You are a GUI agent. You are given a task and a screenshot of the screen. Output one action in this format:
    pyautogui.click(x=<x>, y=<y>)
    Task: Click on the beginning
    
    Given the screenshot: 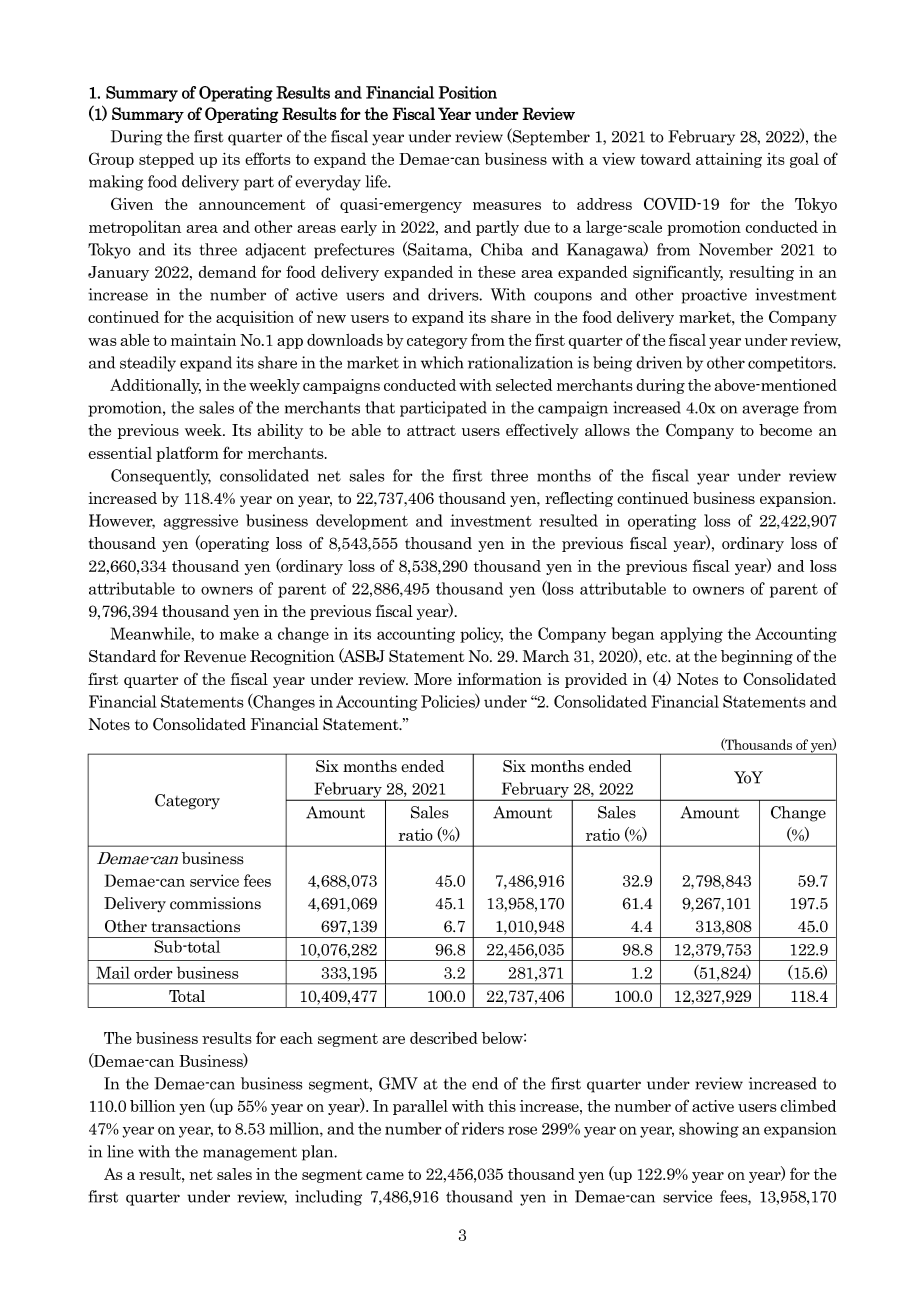 What is the action you would take?
    pyautogui.click(x=757, y=657)
